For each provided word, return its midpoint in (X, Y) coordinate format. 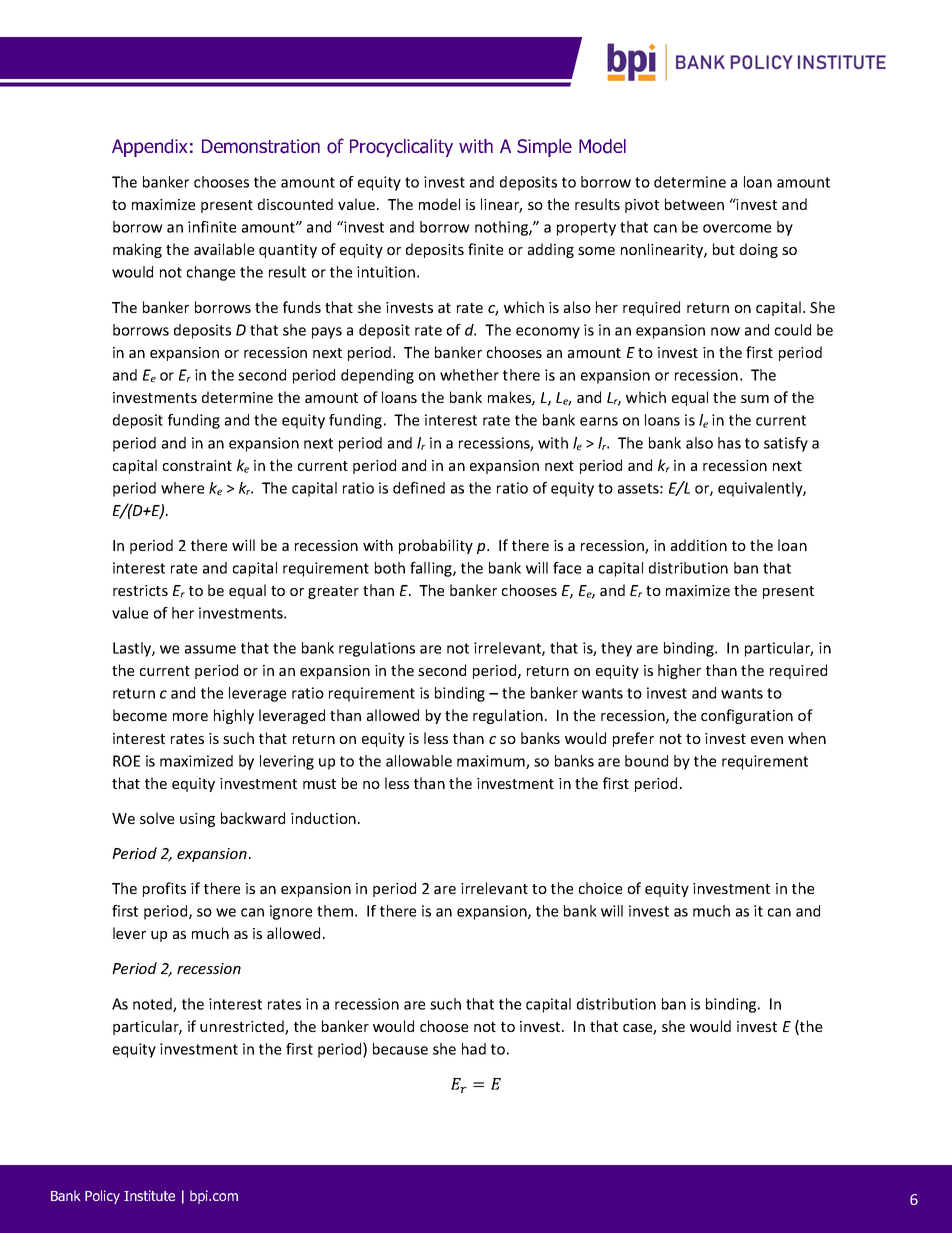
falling (432, 569)
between (694, 204)
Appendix (149, 148)
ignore (291, 912)
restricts (140, 590)
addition (699, 545)
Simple (544, 148)
